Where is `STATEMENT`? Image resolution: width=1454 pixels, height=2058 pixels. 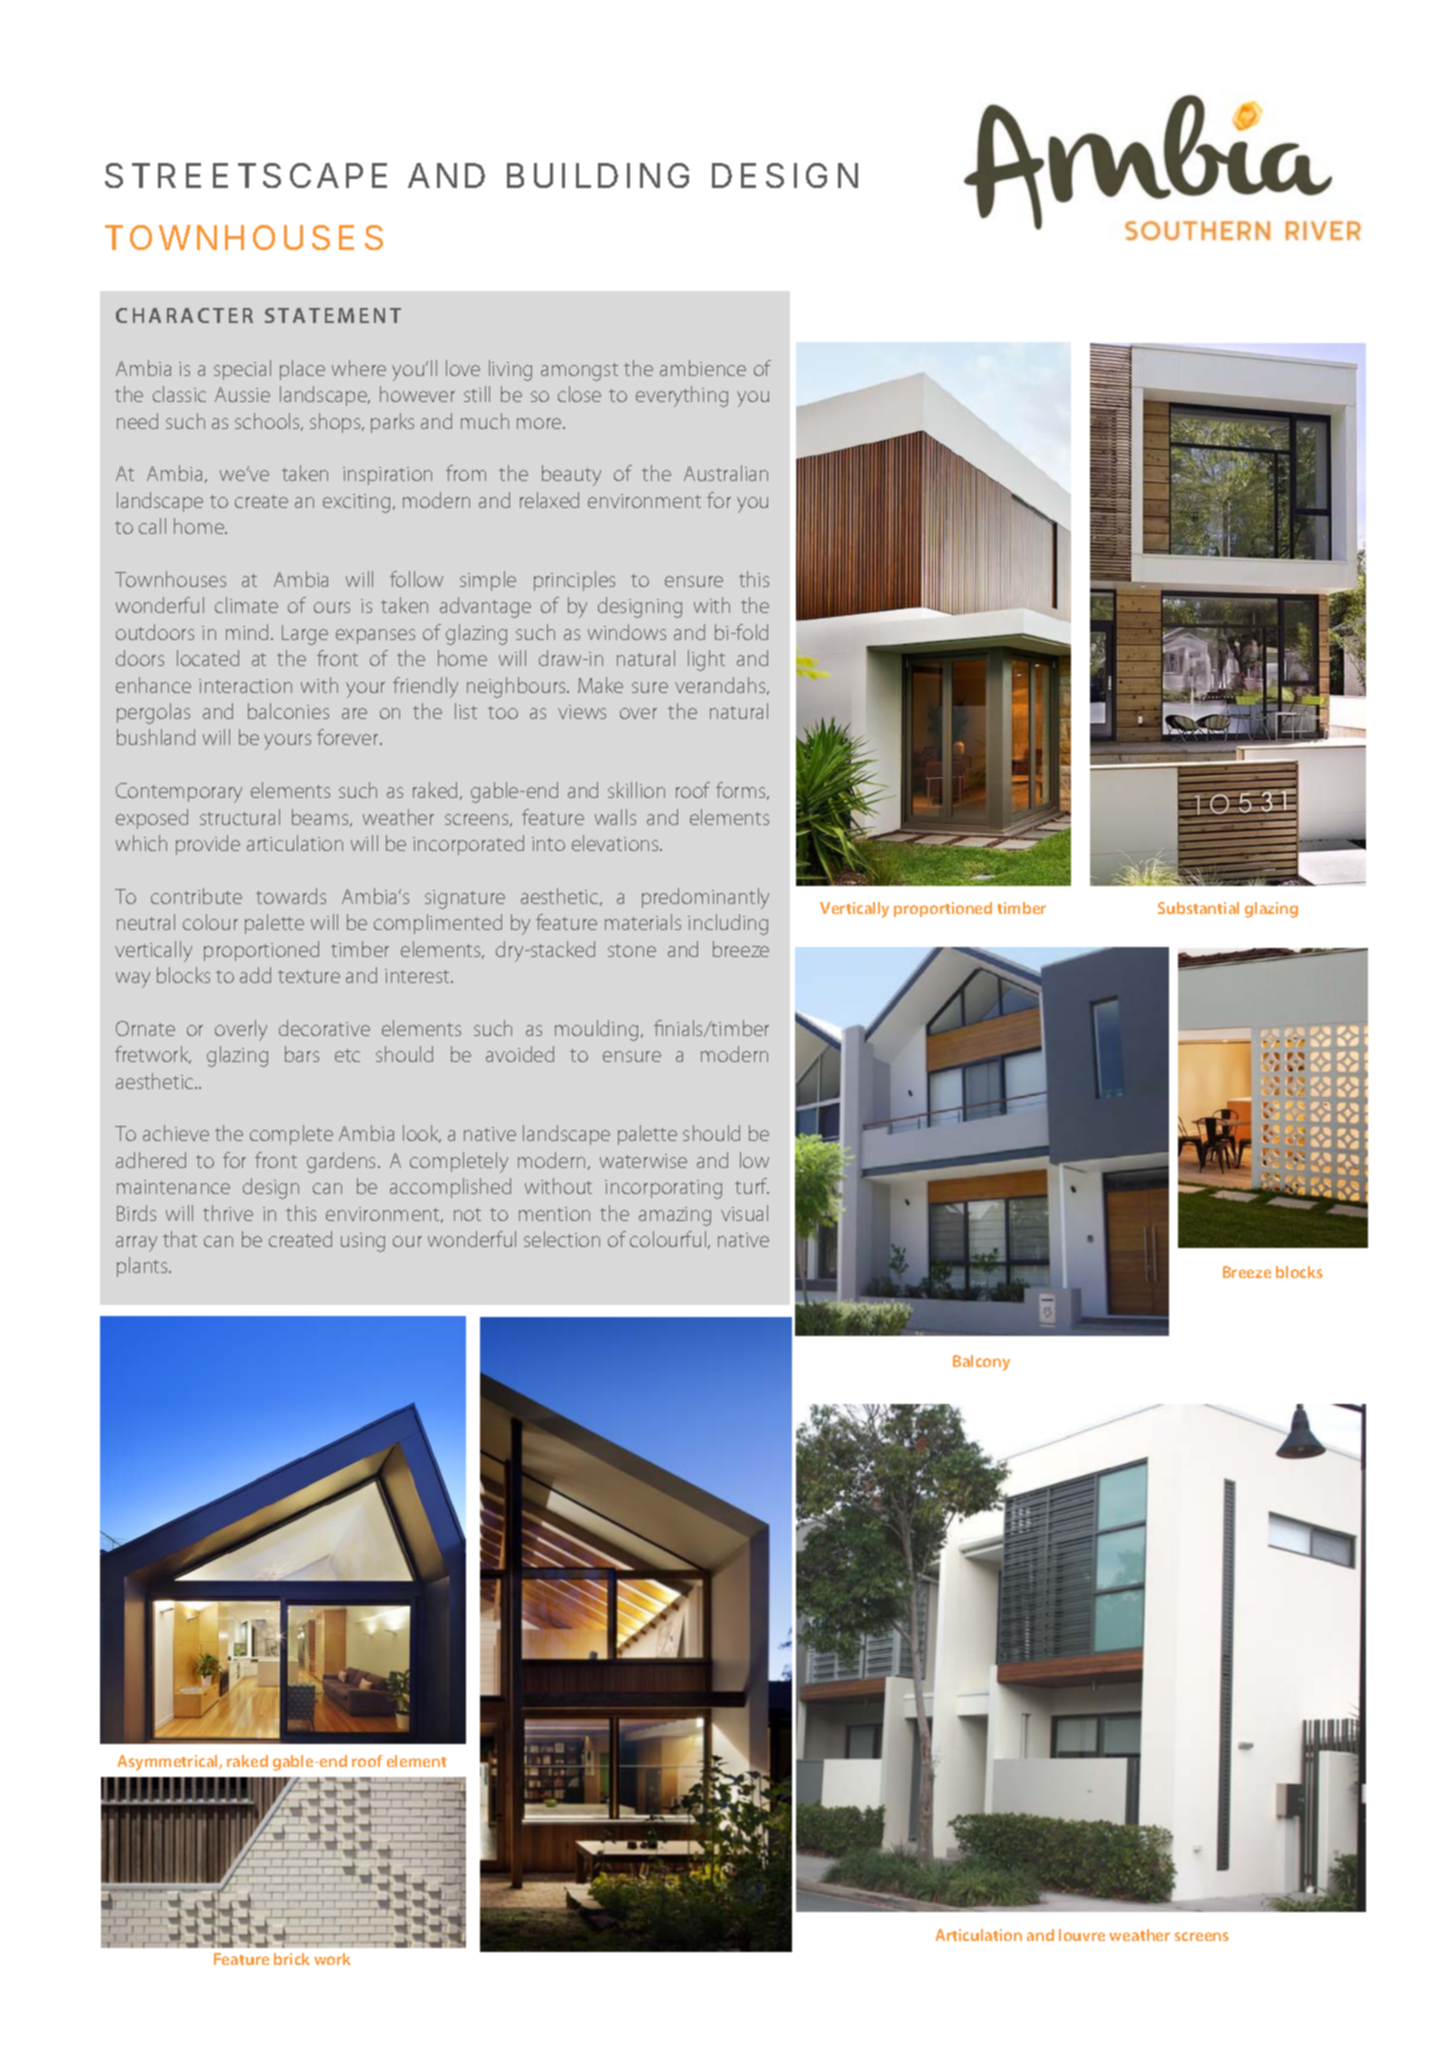
STATEMENT is located at coordinates (333, 315).
